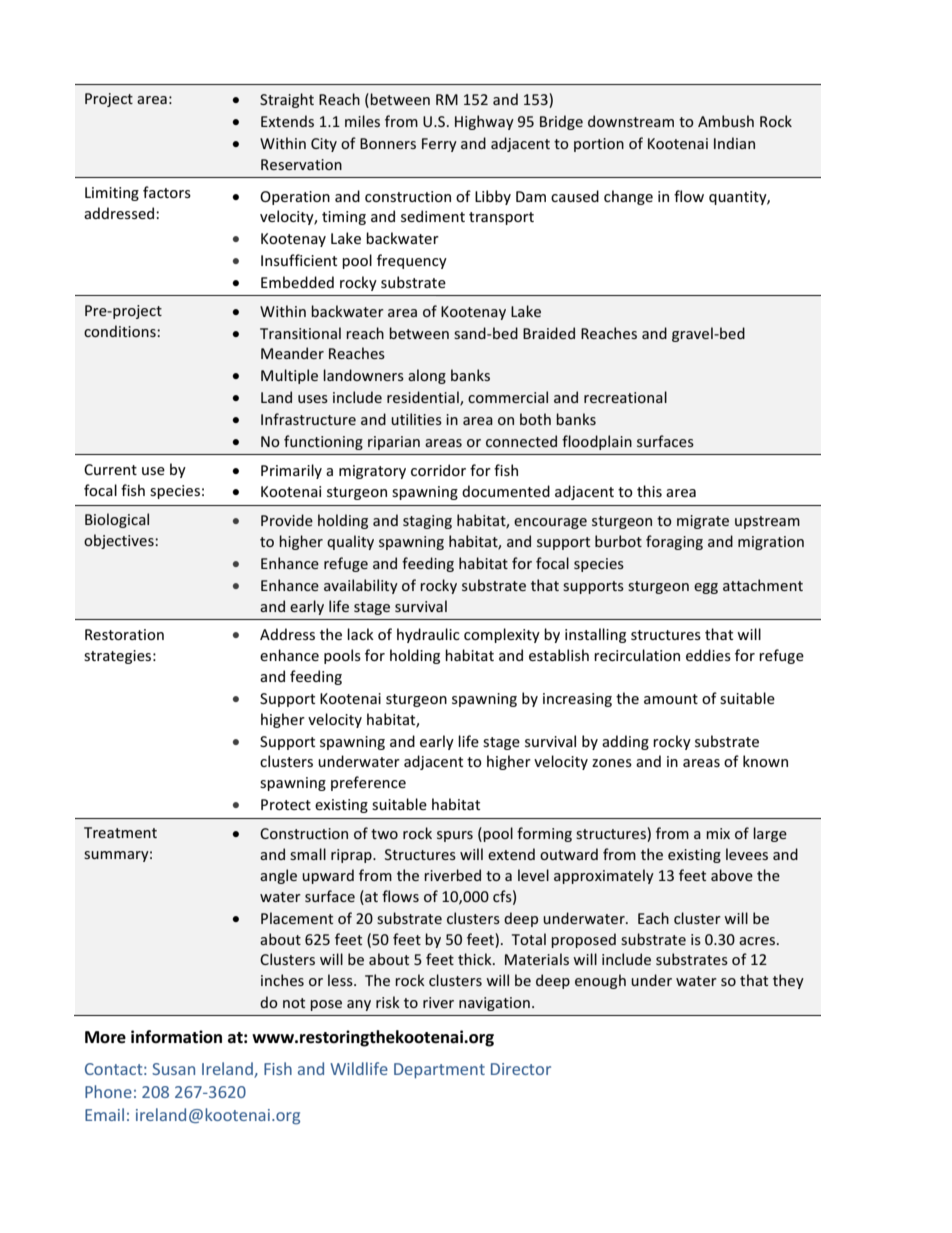  I want to click on Department, so click(439, 1071).
